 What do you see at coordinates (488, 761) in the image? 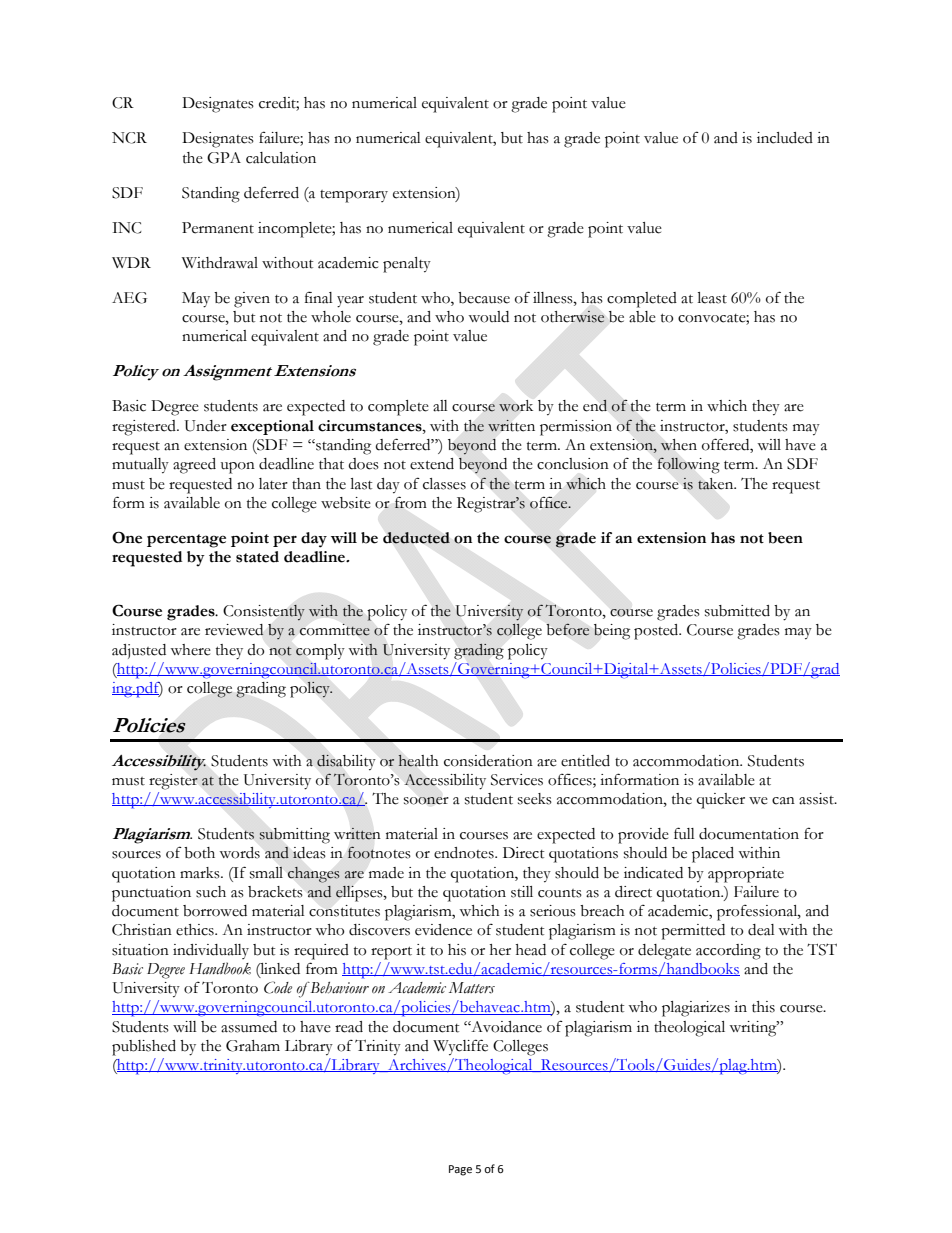
I see `consideration` at bounding box center [488, 761].
